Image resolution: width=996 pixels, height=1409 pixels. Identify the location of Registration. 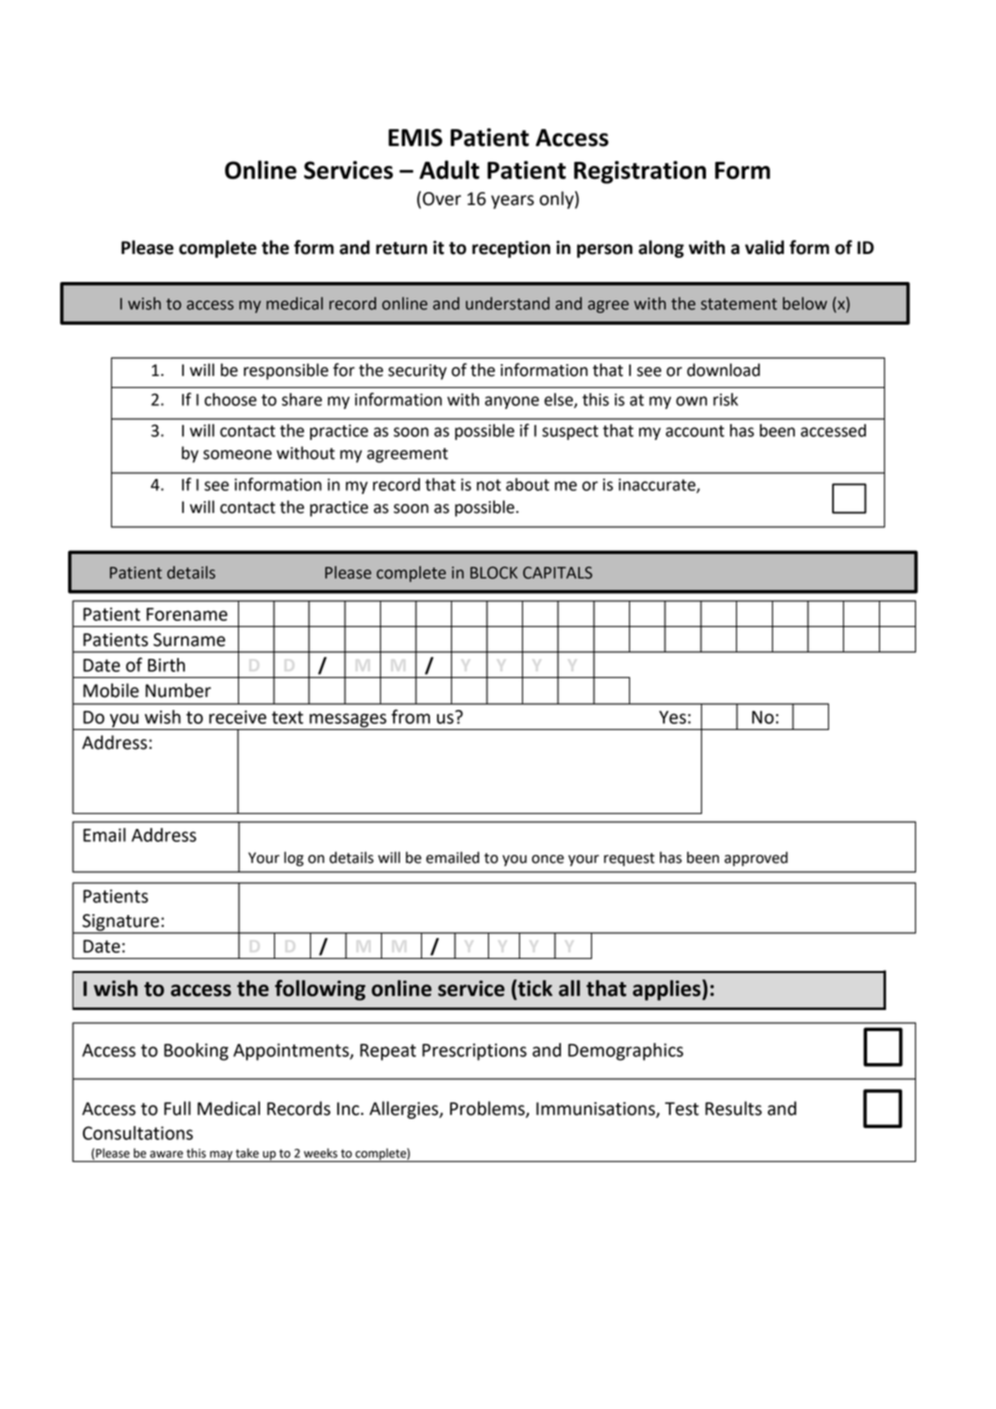
(640, 172).
